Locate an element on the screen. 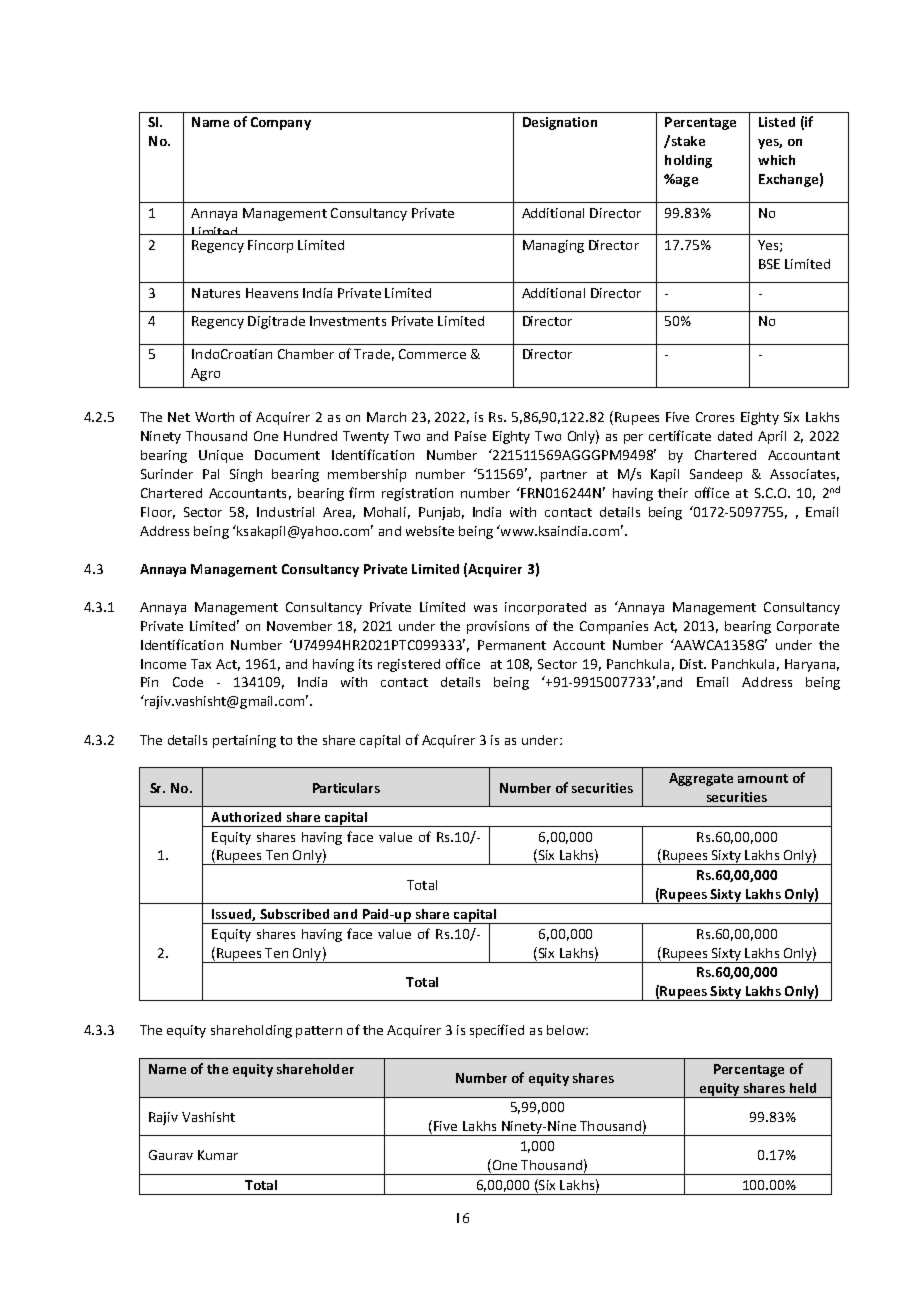 The width and height of the screenshot is (924, 1307). which is located at coordinates (776, 160).
